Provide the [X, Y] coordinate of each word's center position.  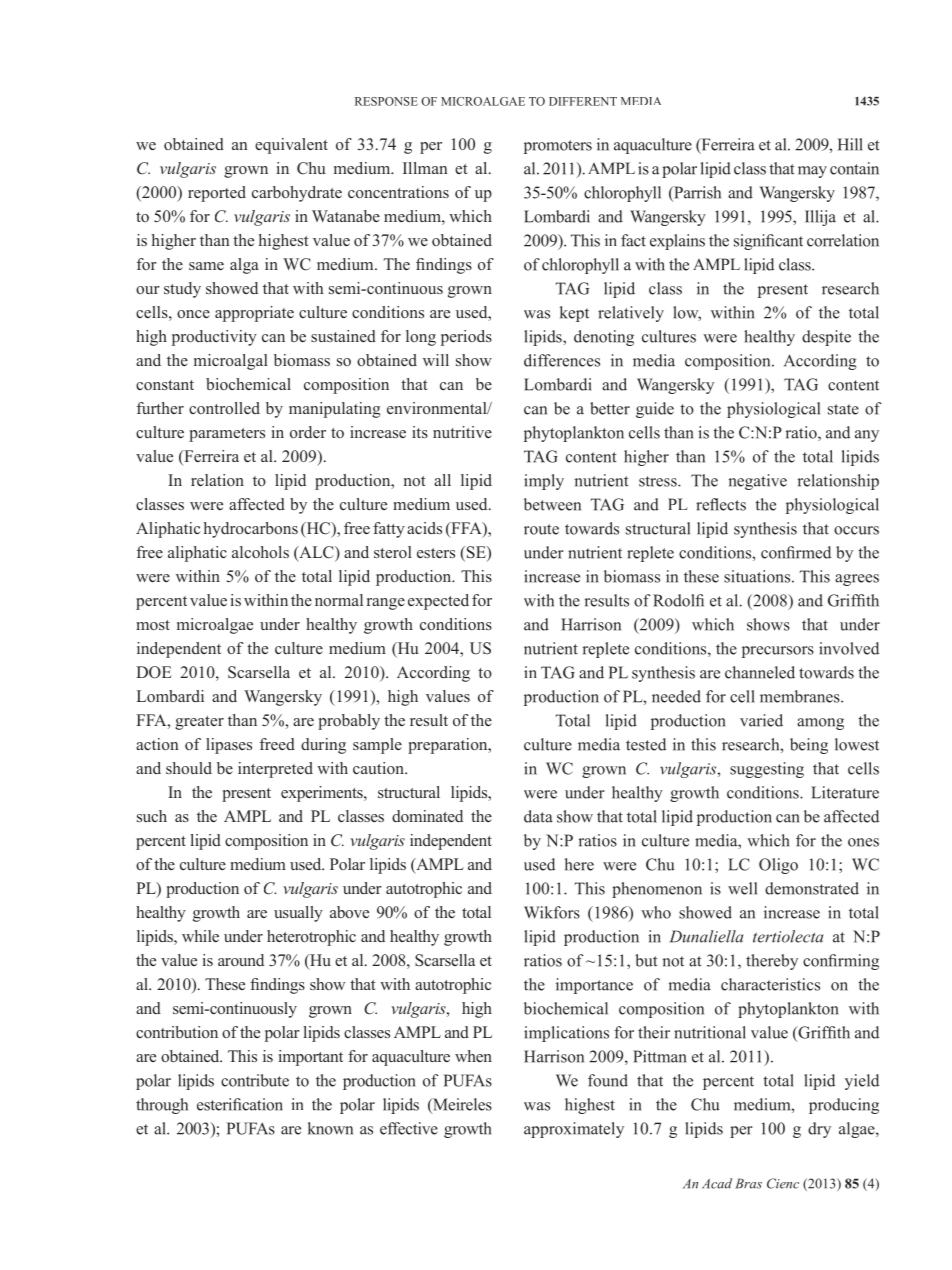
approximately [574, 1130]
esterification [240, 1104]
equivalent [291, 146]
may [812, 172]
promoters [558, 147]
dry [819, 1130]
